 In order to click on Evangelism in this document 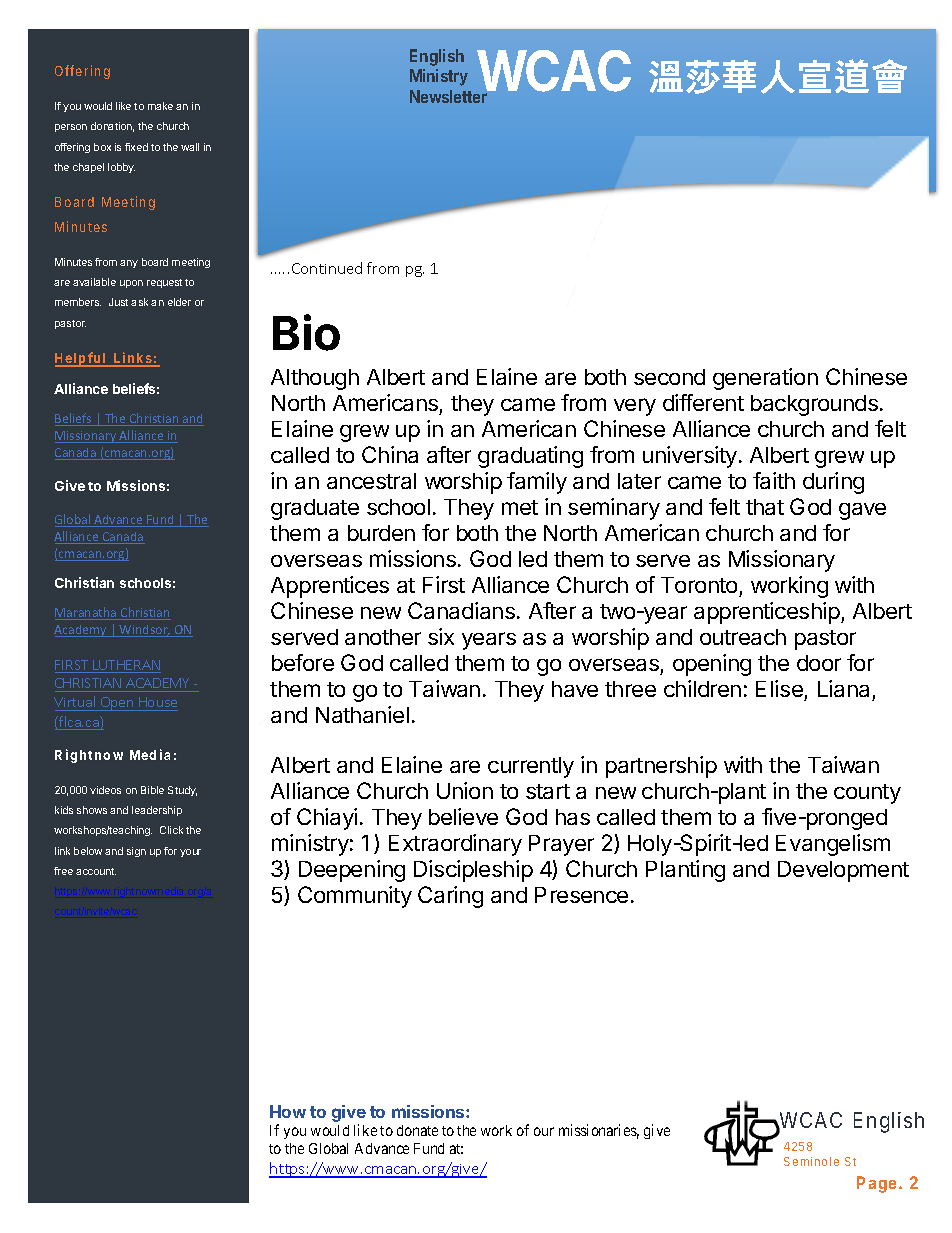, I will do `click(833, 845)`.
